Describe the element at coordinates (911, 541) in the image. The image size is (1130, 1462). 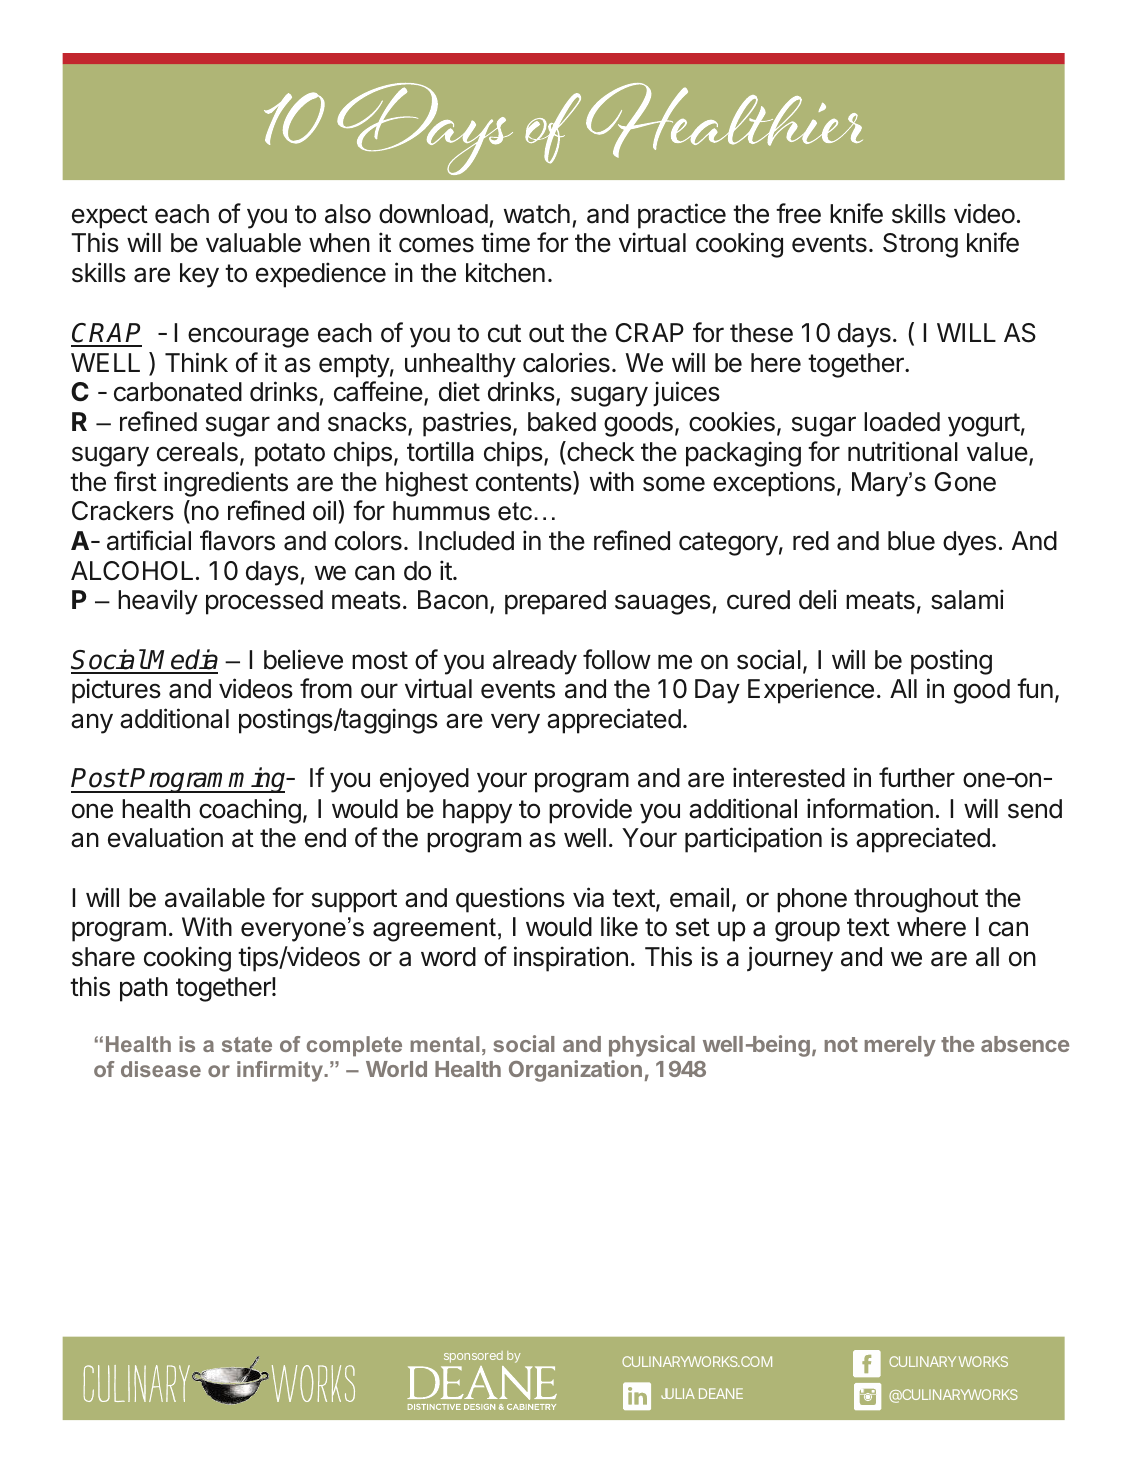
I see `blue` at that location.
